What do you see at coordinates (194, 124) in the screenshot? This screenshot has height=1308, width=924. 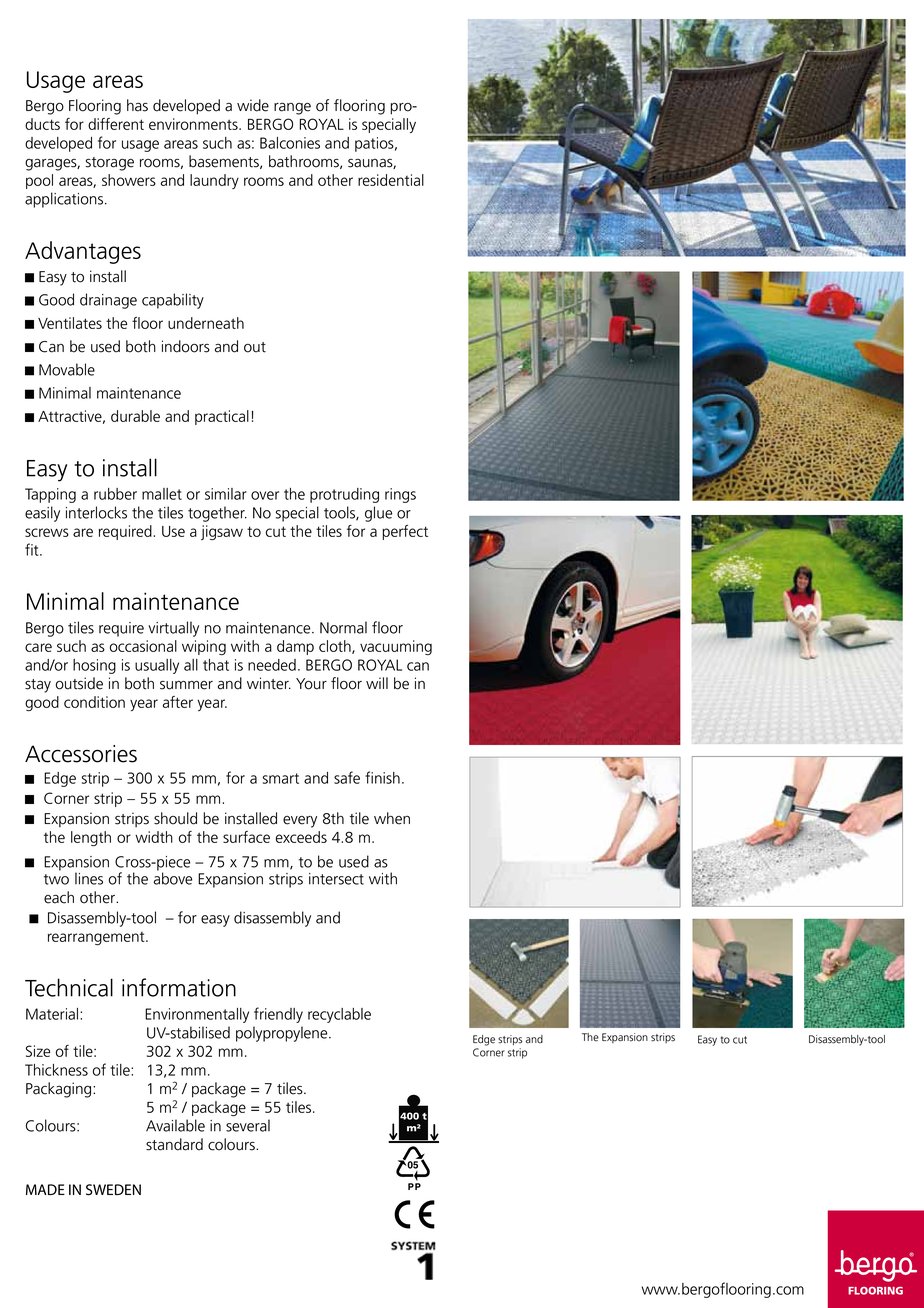 I see `environments` at bounding box center [194, 124].
